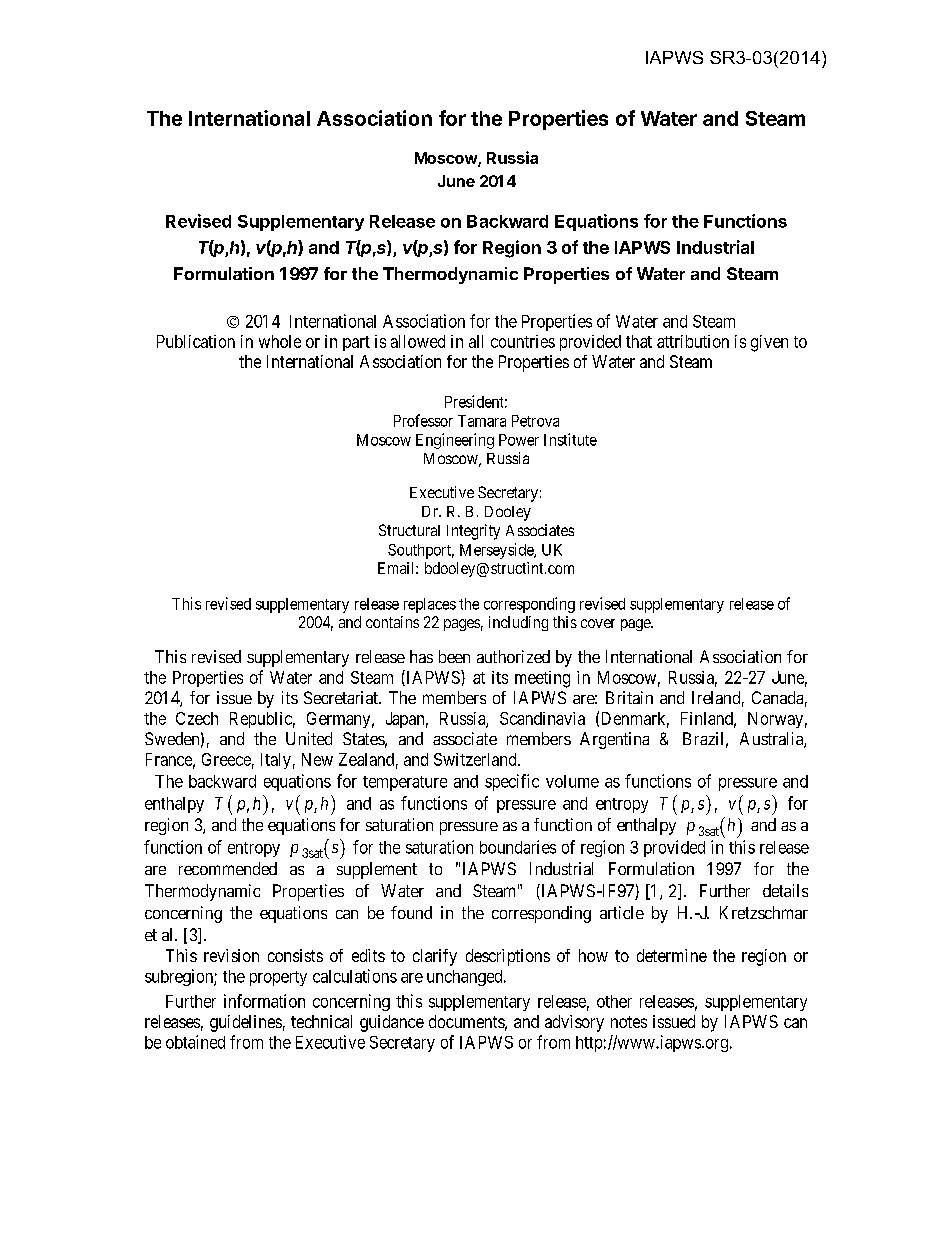 The height and width of the screenshot is (1233, 952). Describe the element at coordinates (693, 341) in the screenshot. I see `attribution` at that location.
